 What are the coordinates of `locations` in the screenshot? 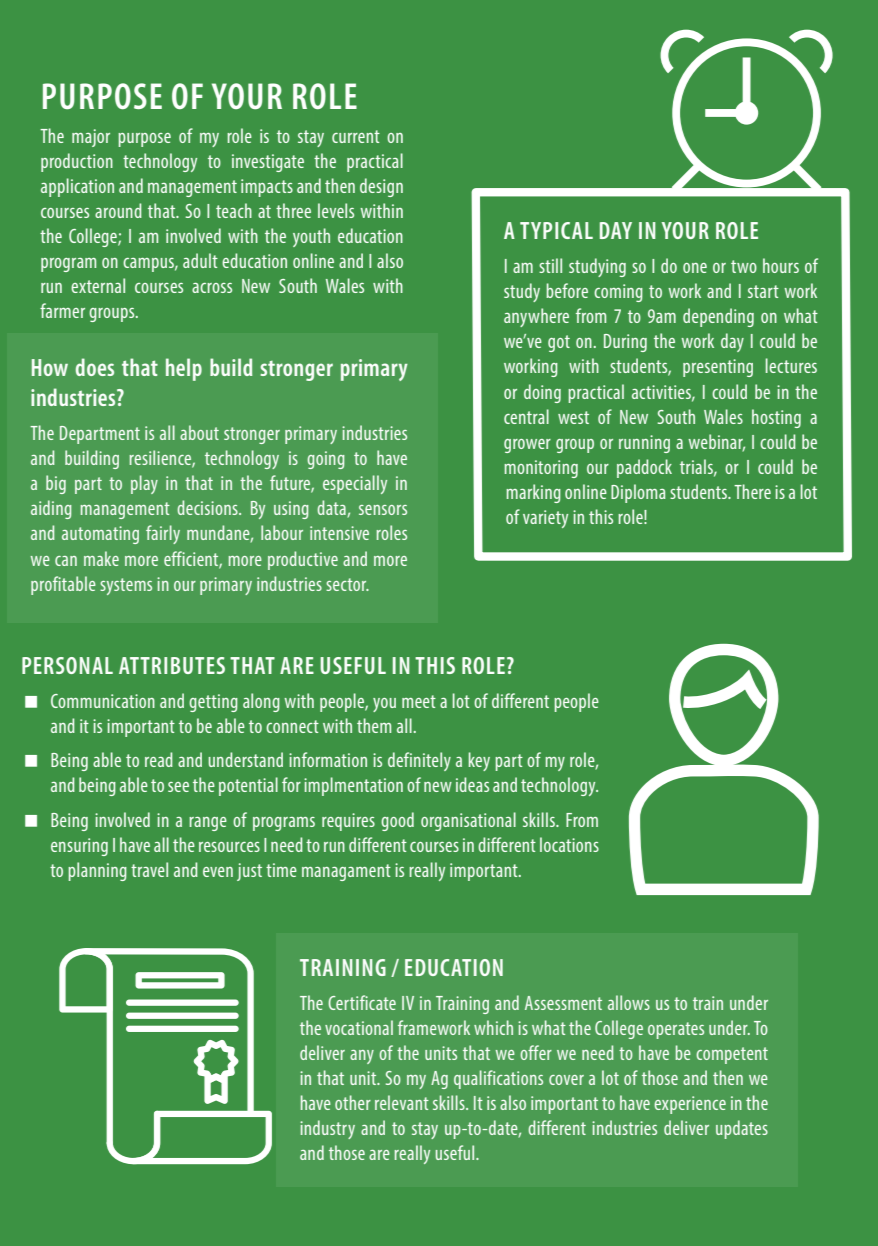 It's located at (569, 844).
